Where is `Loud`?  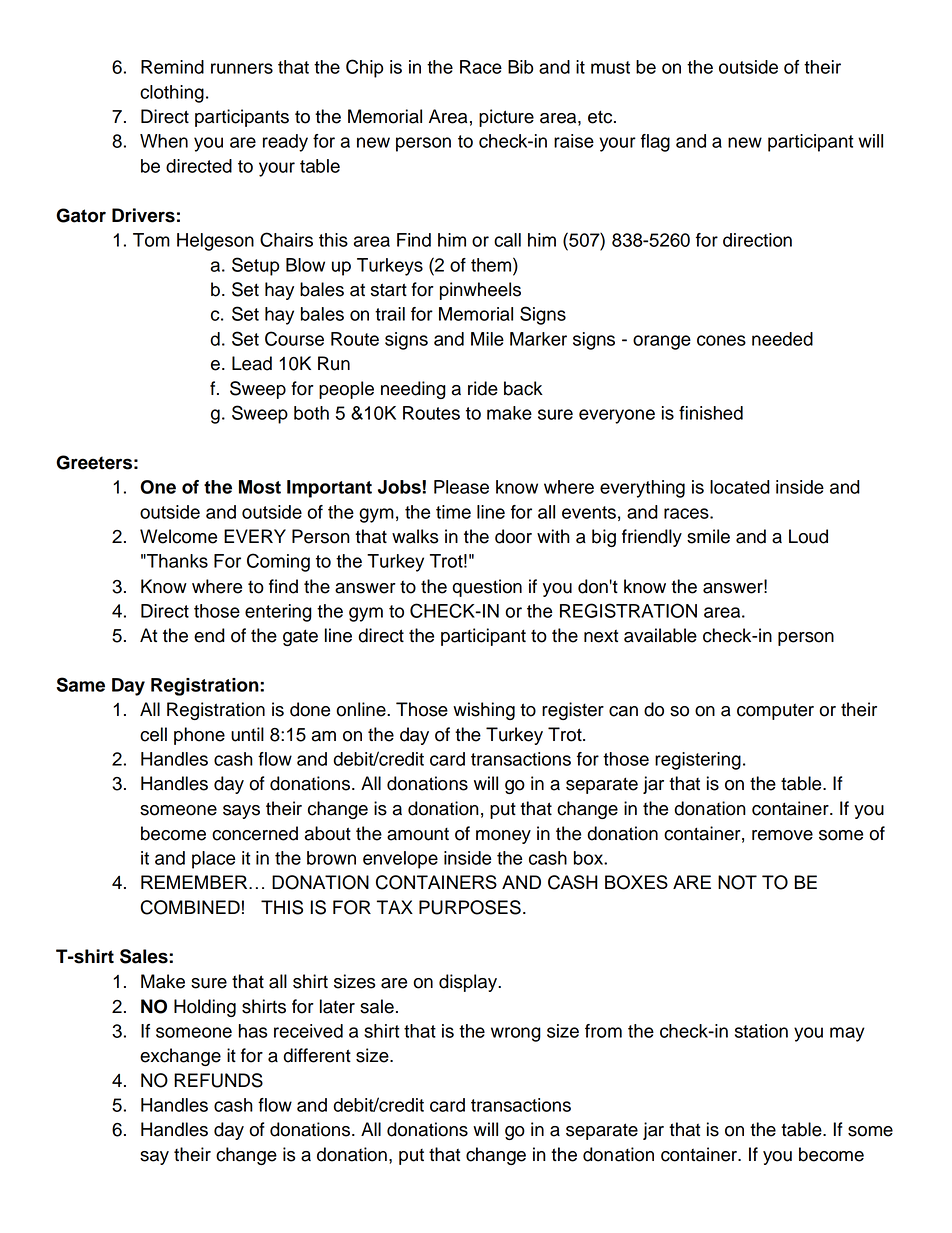 Loud is located at coordinates (808, 536).
